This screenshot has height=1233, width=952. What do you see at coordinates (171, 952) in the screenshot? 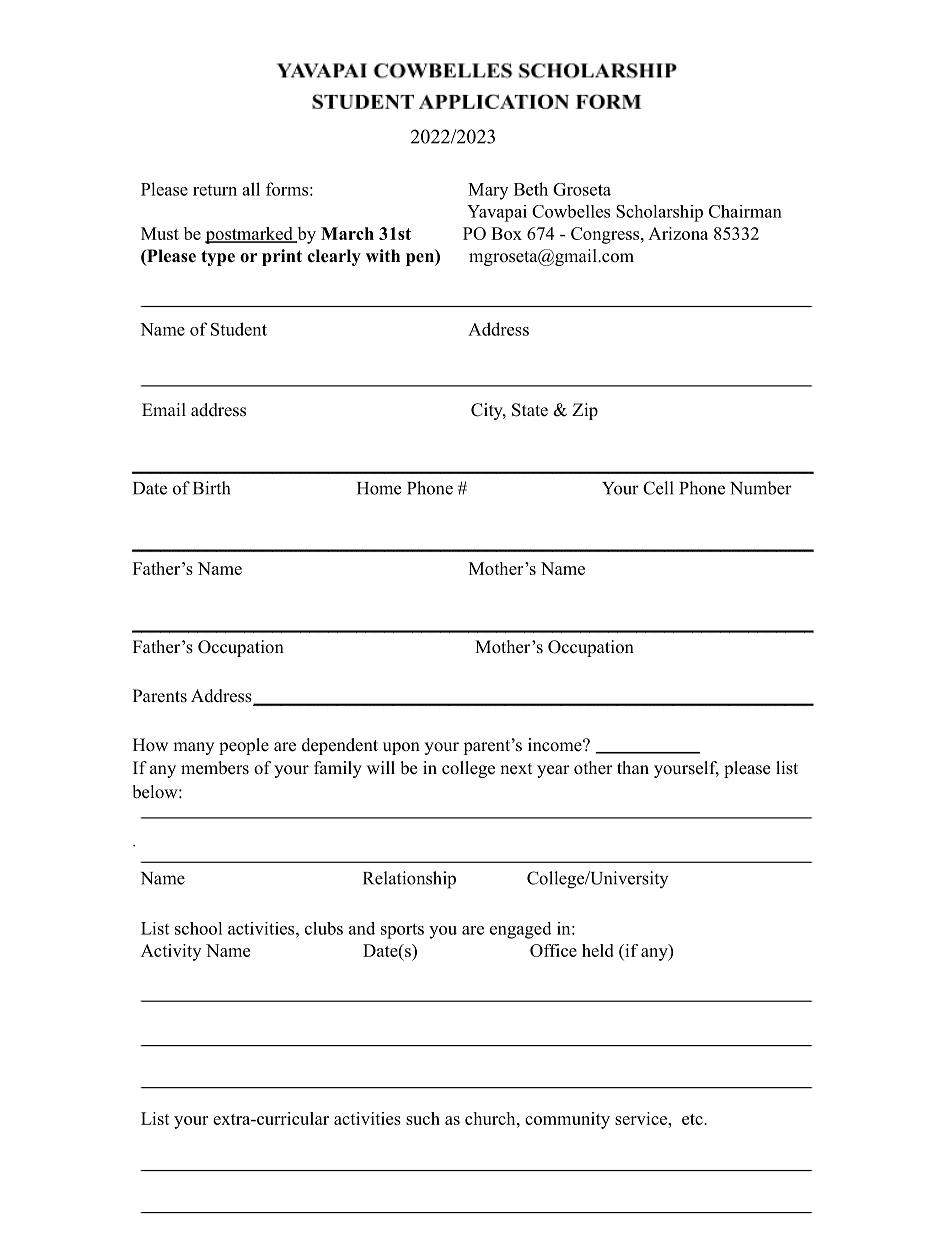
I see `Activity` at bounding box center [171, 952].
